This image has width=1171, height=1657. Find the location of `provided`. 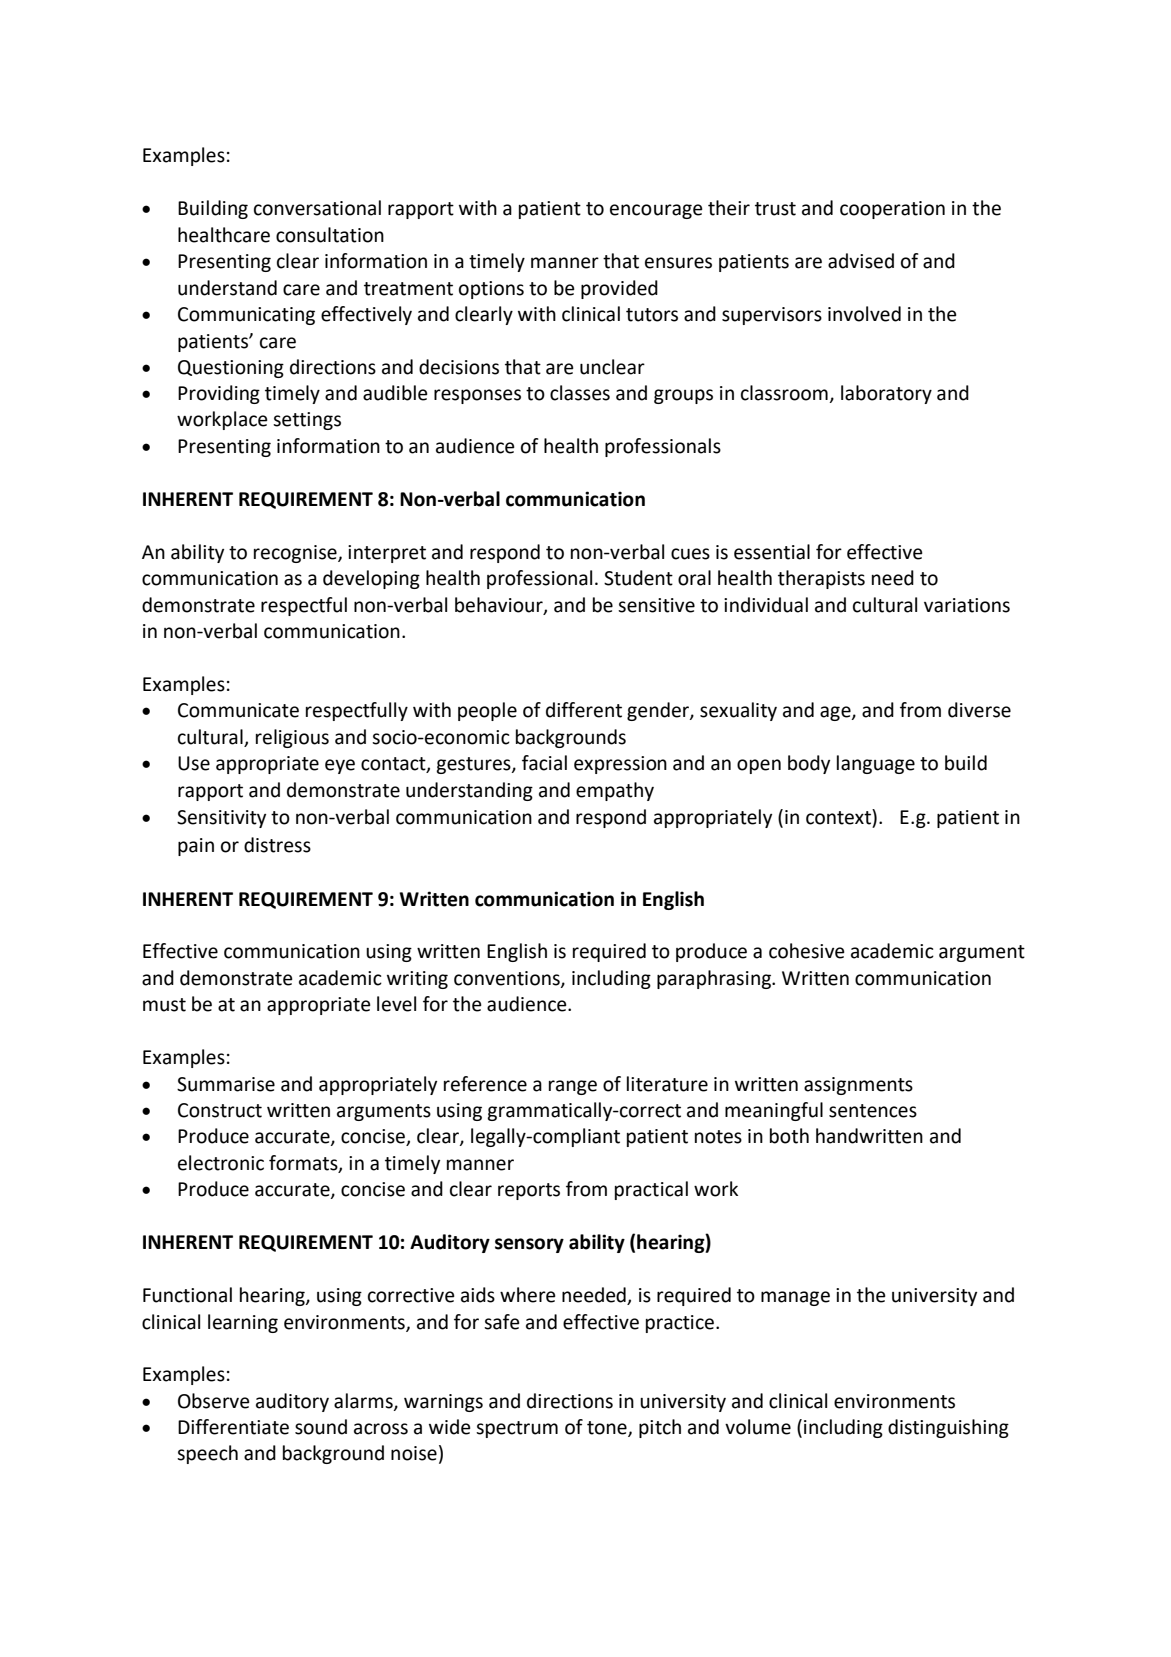

provided is located at coordinates (619, 289).
